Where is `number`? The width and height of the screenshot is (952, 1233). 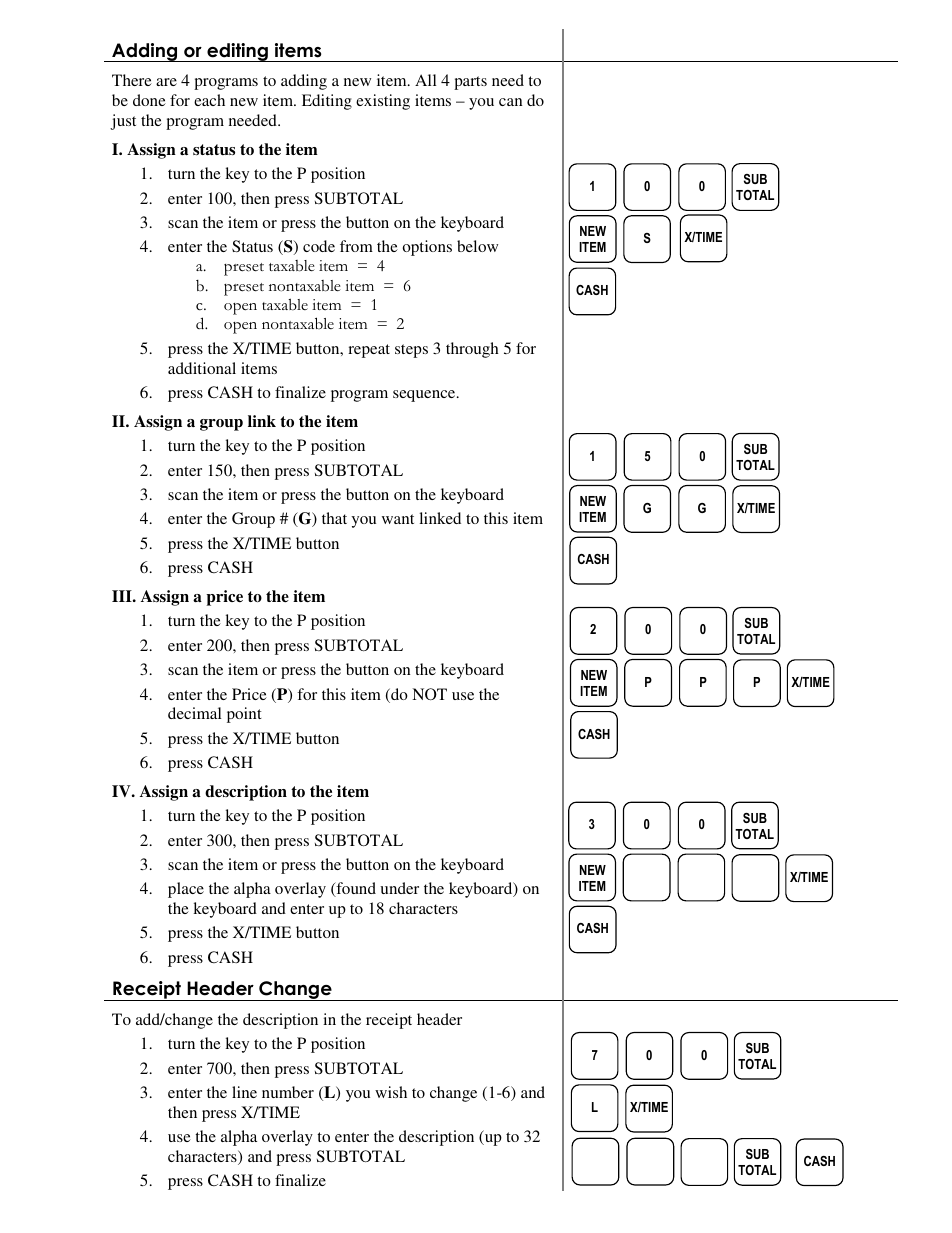 number is located at coordinates (288, 1092).
